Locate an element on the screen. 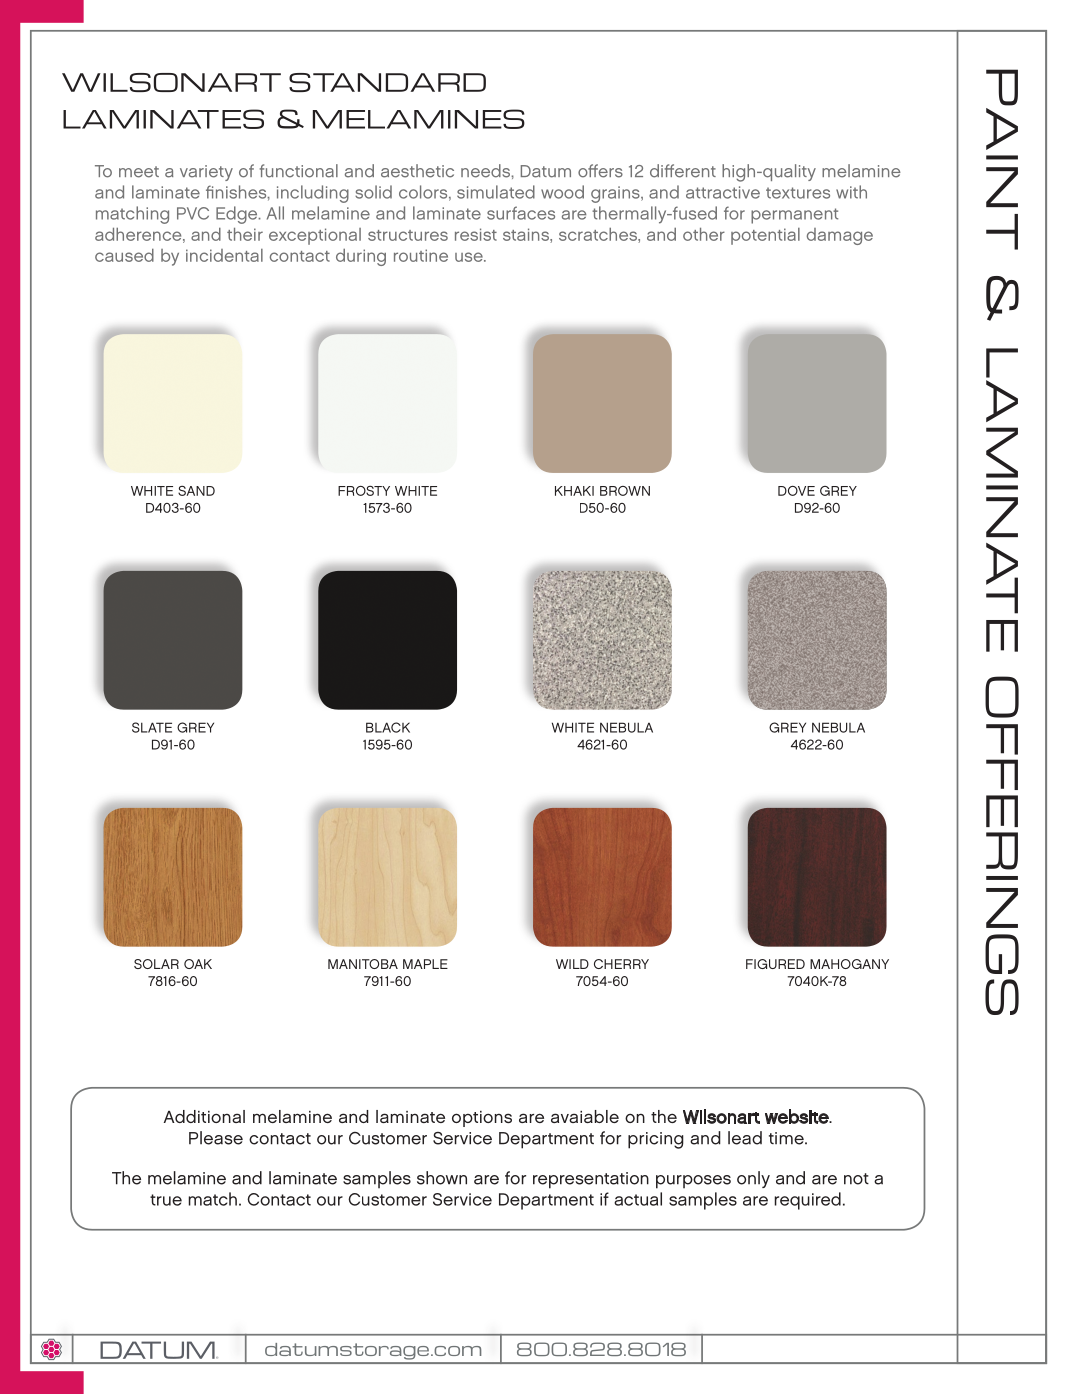 The height and width of the screenshot is (1394, 1077). textures is located at coordinates (798, 193).
